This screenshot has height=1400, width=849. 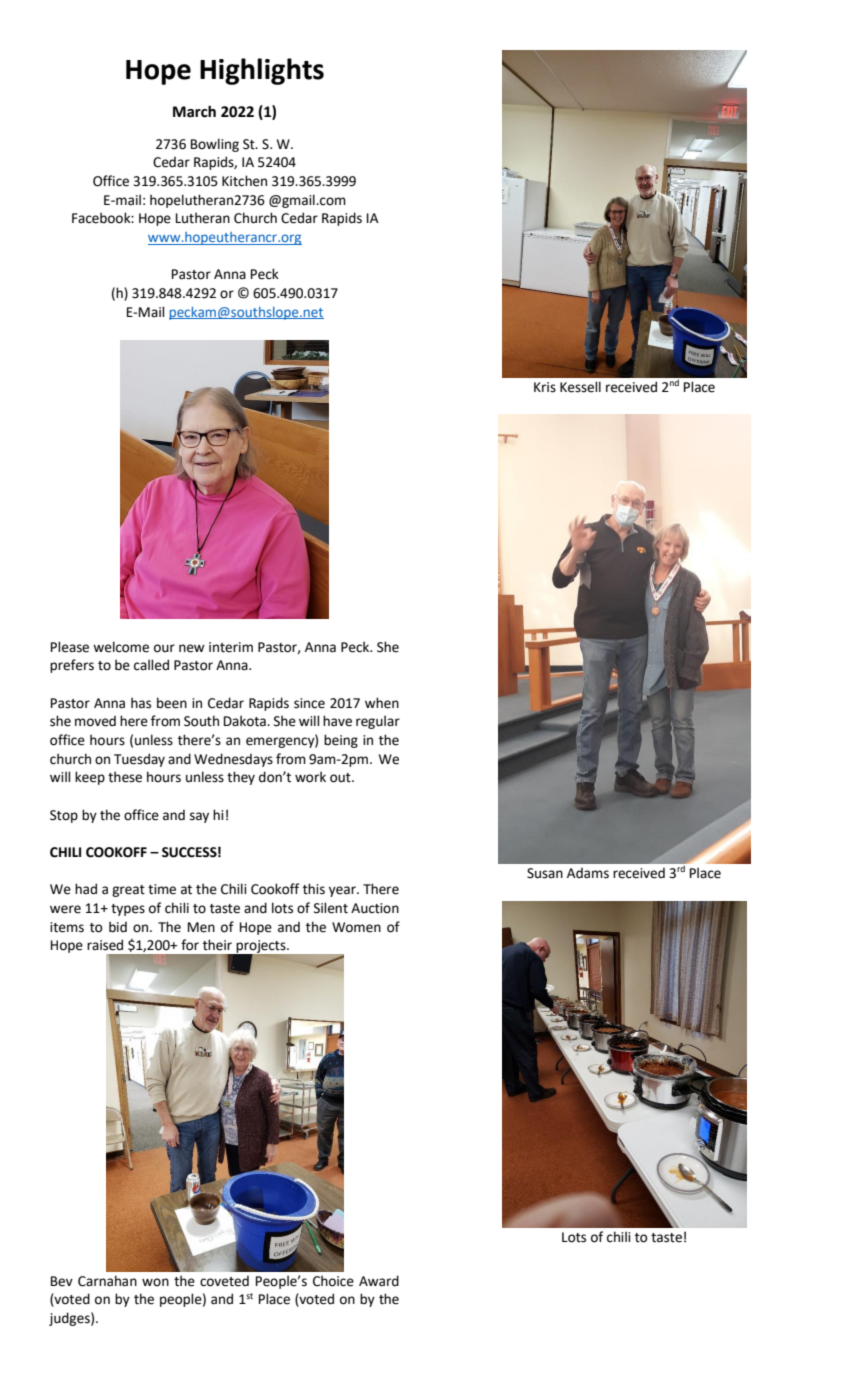 What do you see at coordinates (194, 111) in the screenshot?
I see `March` at bounding box center [194, 111].
